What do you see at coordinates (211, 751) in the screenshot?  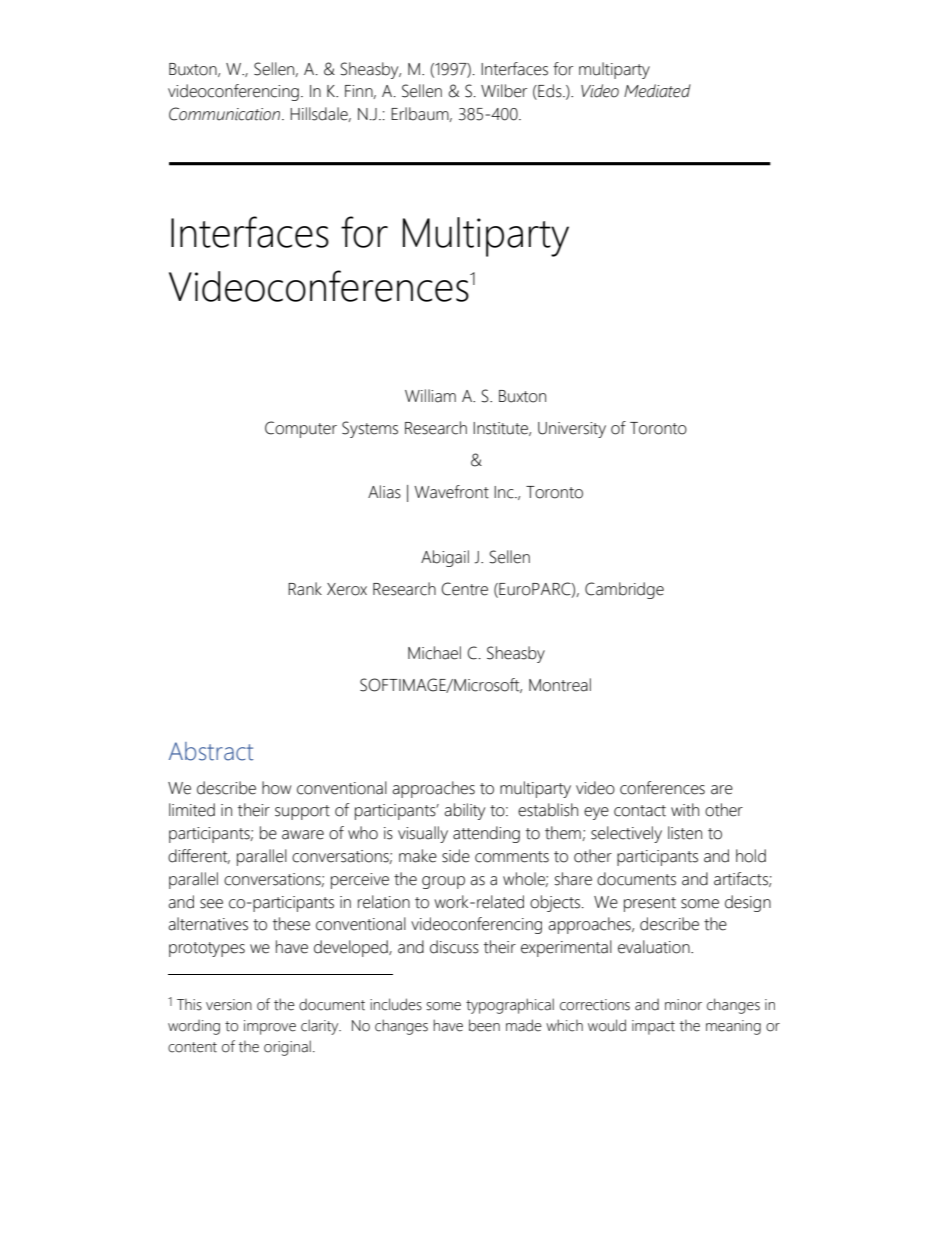 I see `Abstract` at bounding box center [211, 751].
